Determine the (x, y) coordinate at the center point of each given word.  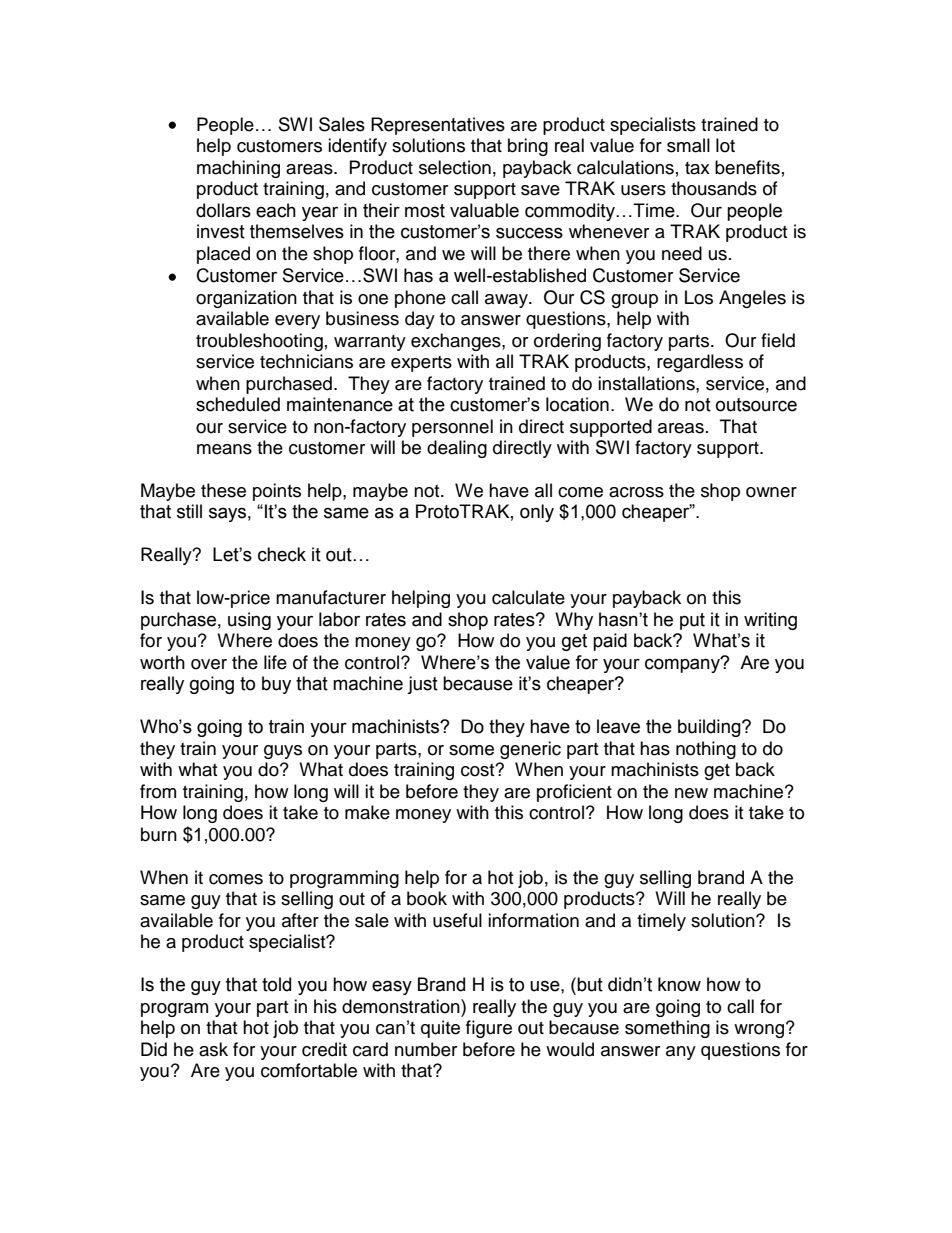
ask (213, 1049)
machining (238, 169)
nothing (706, 750)
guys (283, 752)
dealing (457, 449)
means (224, 449)
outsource (756, 405)
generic (530, 750)
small (688, 145)
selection (455, 167)
